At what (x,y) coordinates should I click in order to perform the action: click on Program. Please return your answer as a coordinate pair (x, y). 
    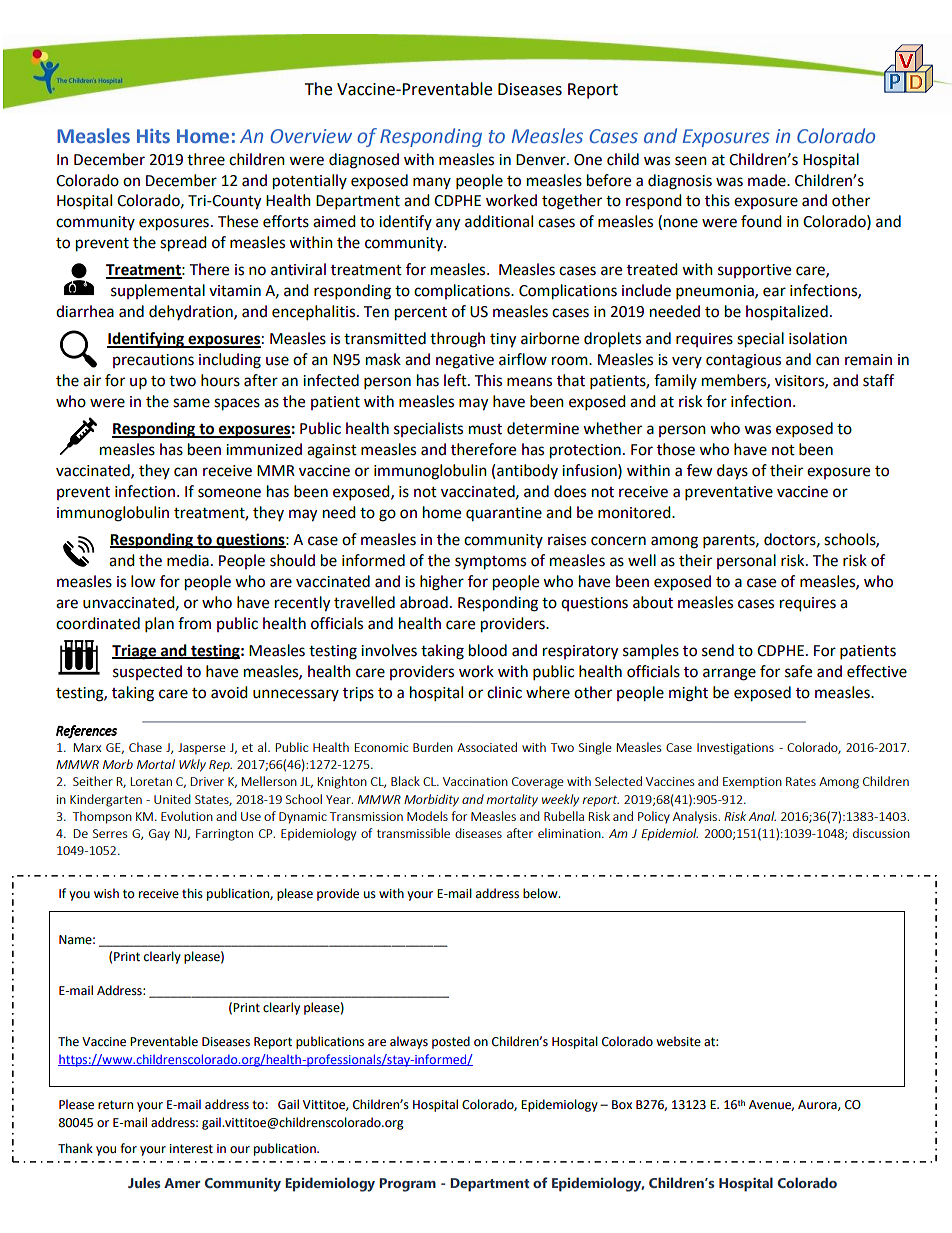
    Looking at the image, I should click on (407, 1185).
